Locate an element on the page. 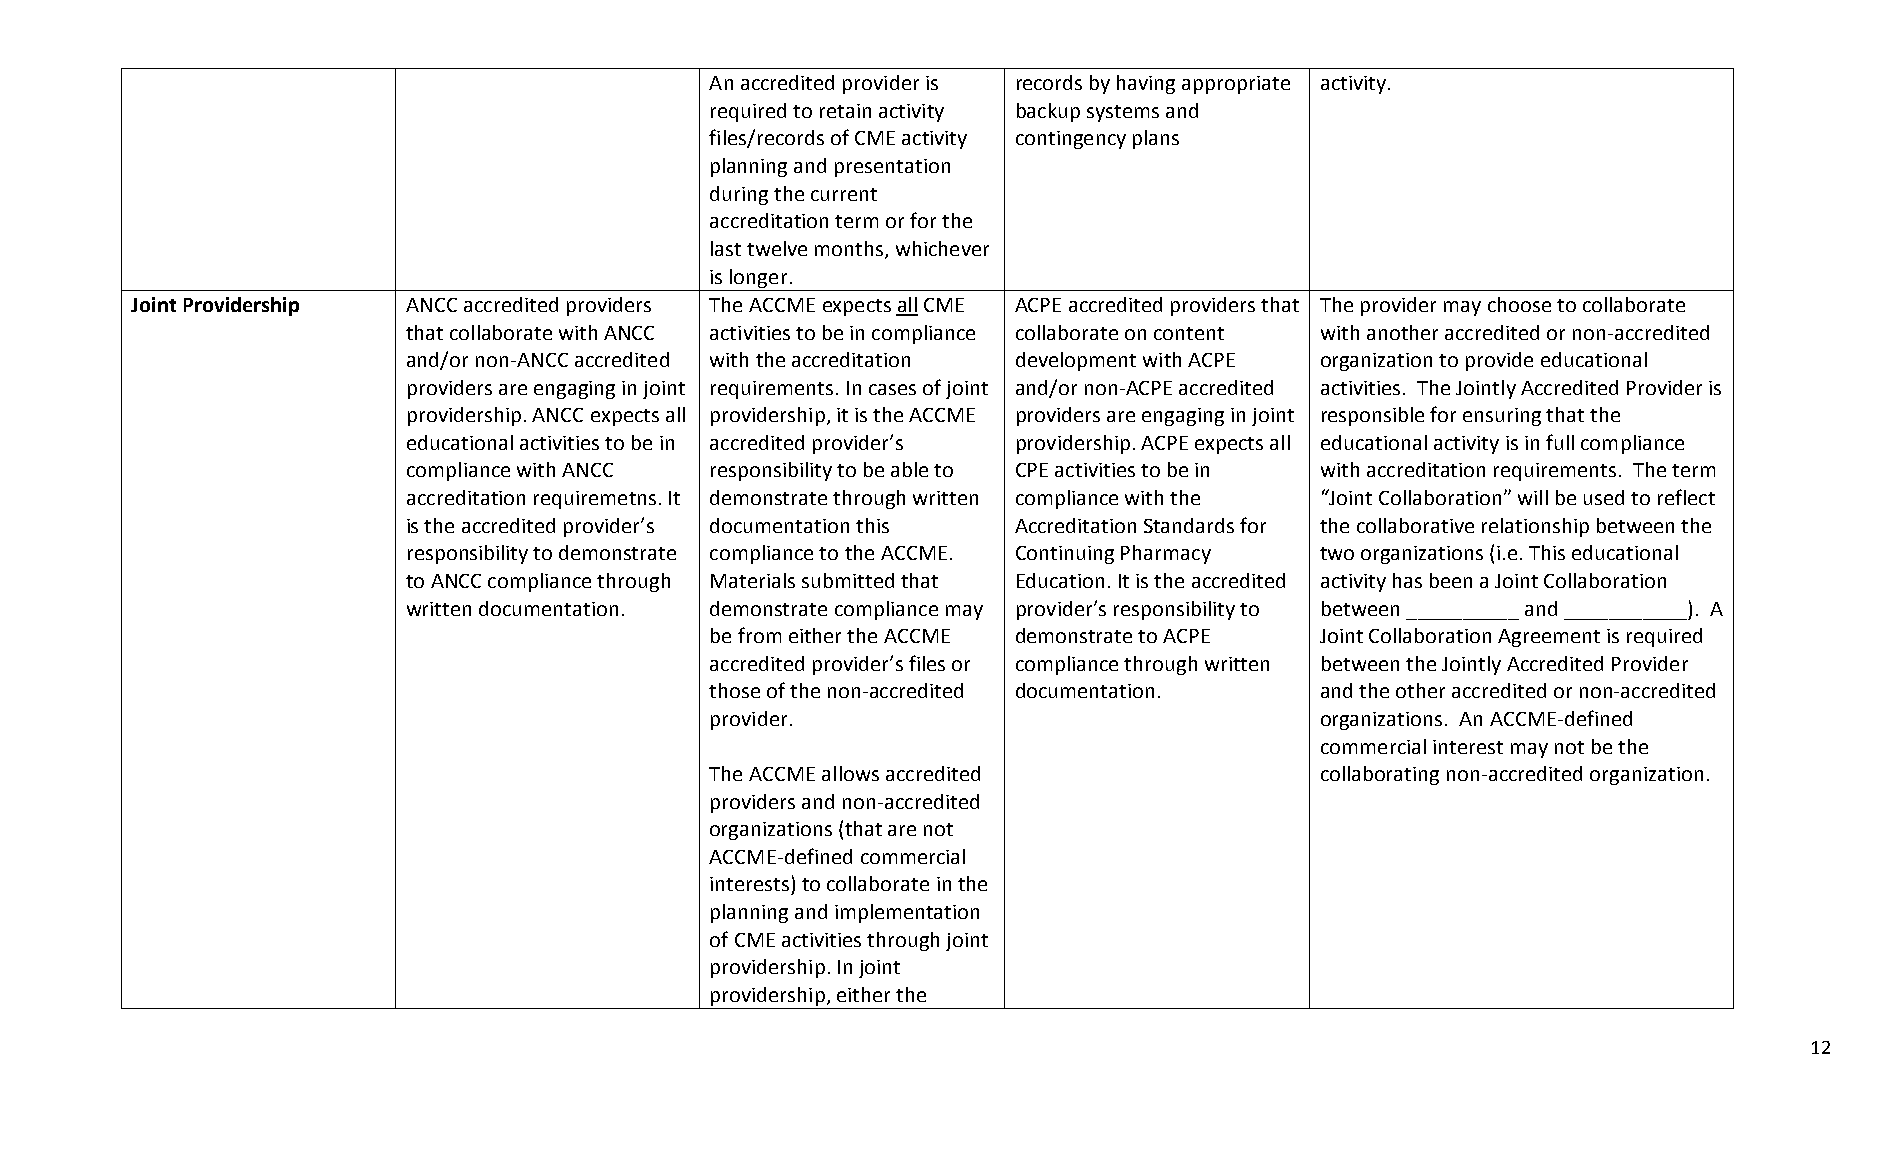  retain is located at coordinates (845, 111).
